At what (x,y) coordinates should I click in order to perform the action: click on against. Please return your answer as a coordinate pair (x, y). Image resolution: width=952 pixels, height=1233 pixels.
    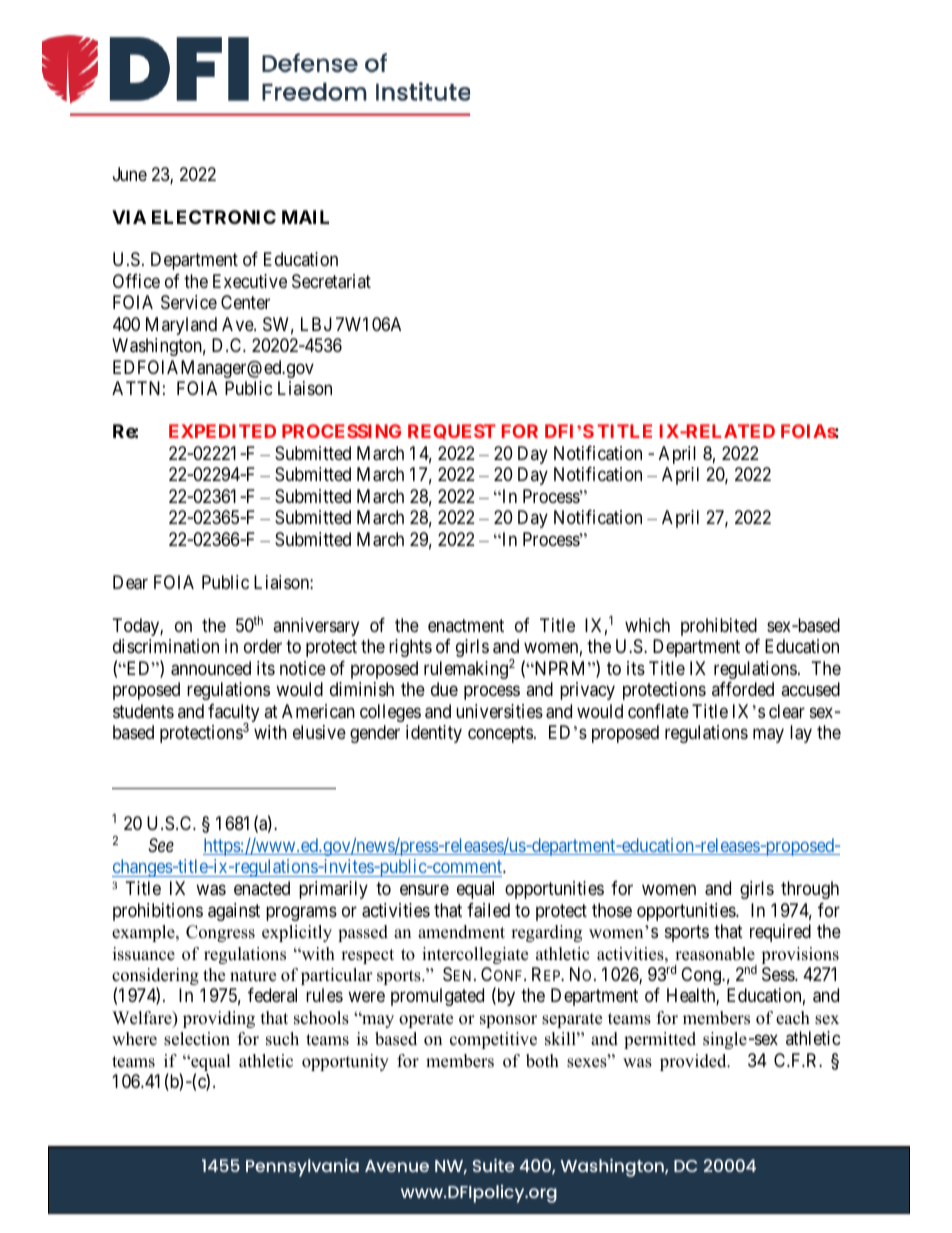
    Looking at the image, I should click on (234, 912).
